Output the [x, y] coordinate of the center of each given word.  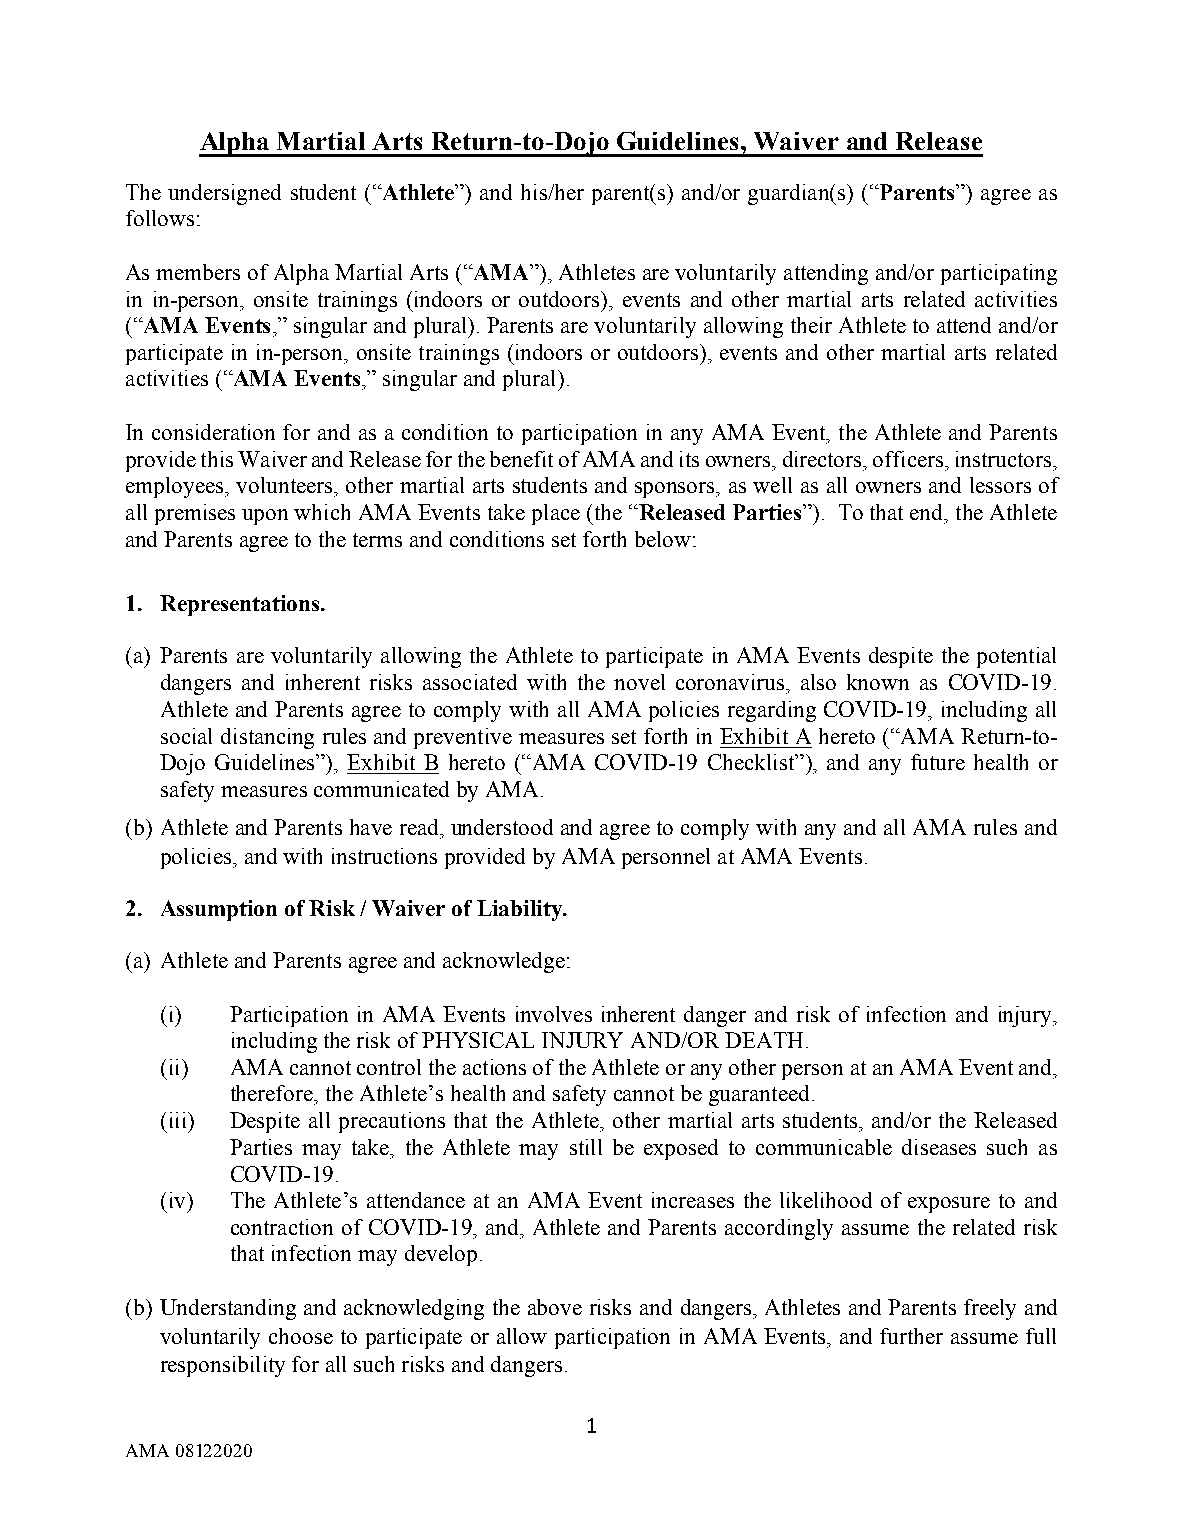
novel [639, 682]
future [938, 762]
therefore [273, 1093]
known [878, 682]
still [586, 1147]
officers [908, 459]
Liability [520, 910]
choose [301, 1336]
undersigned [224, 194]
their [811, 325]
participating [999, 274]
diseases [939, 1147]
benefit [521, 459]
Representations [239, 605]
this [217, 459]
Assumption [219, 910]
